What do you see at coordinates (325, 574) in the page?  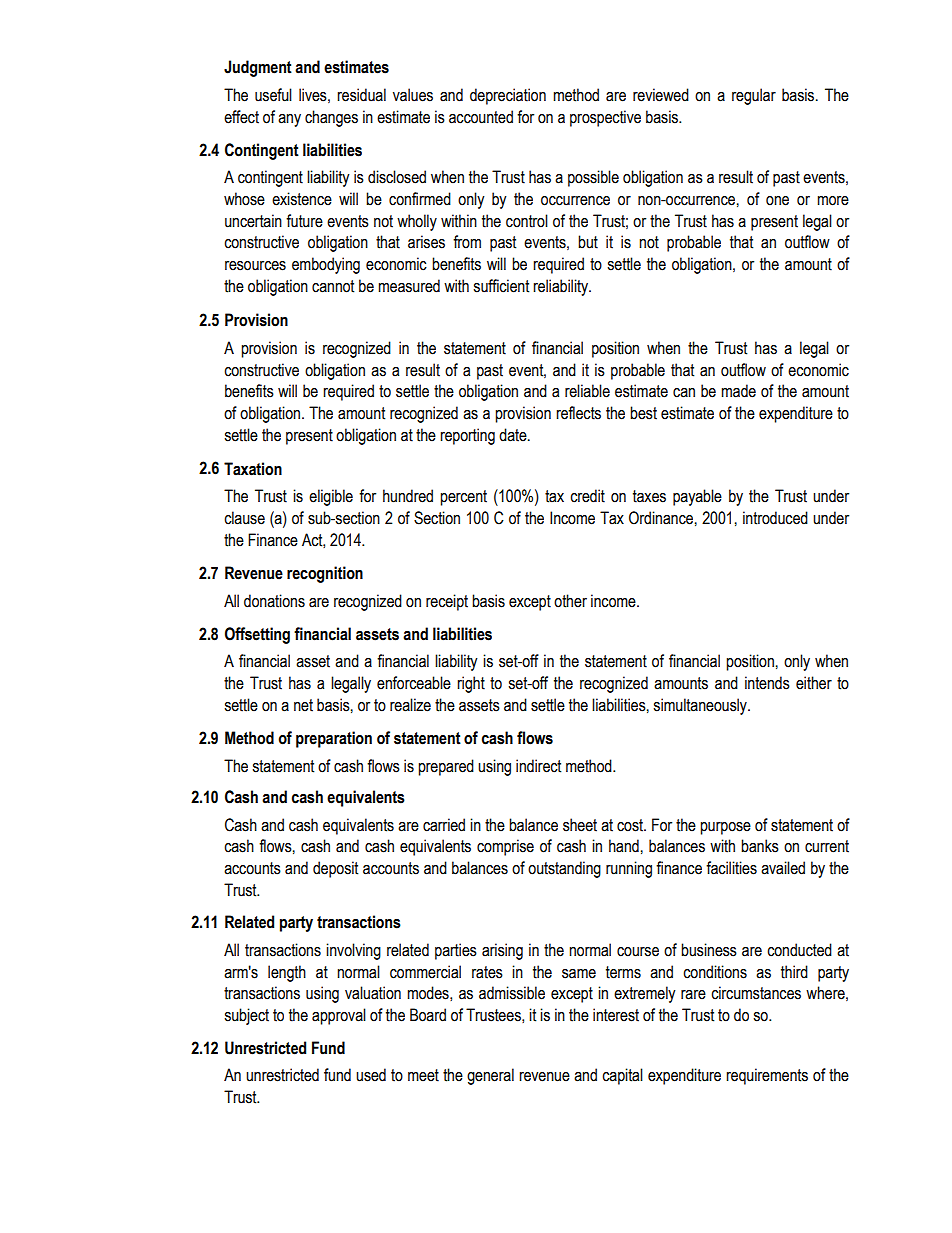 I see `recognition` at bounding box center [325, 574].
